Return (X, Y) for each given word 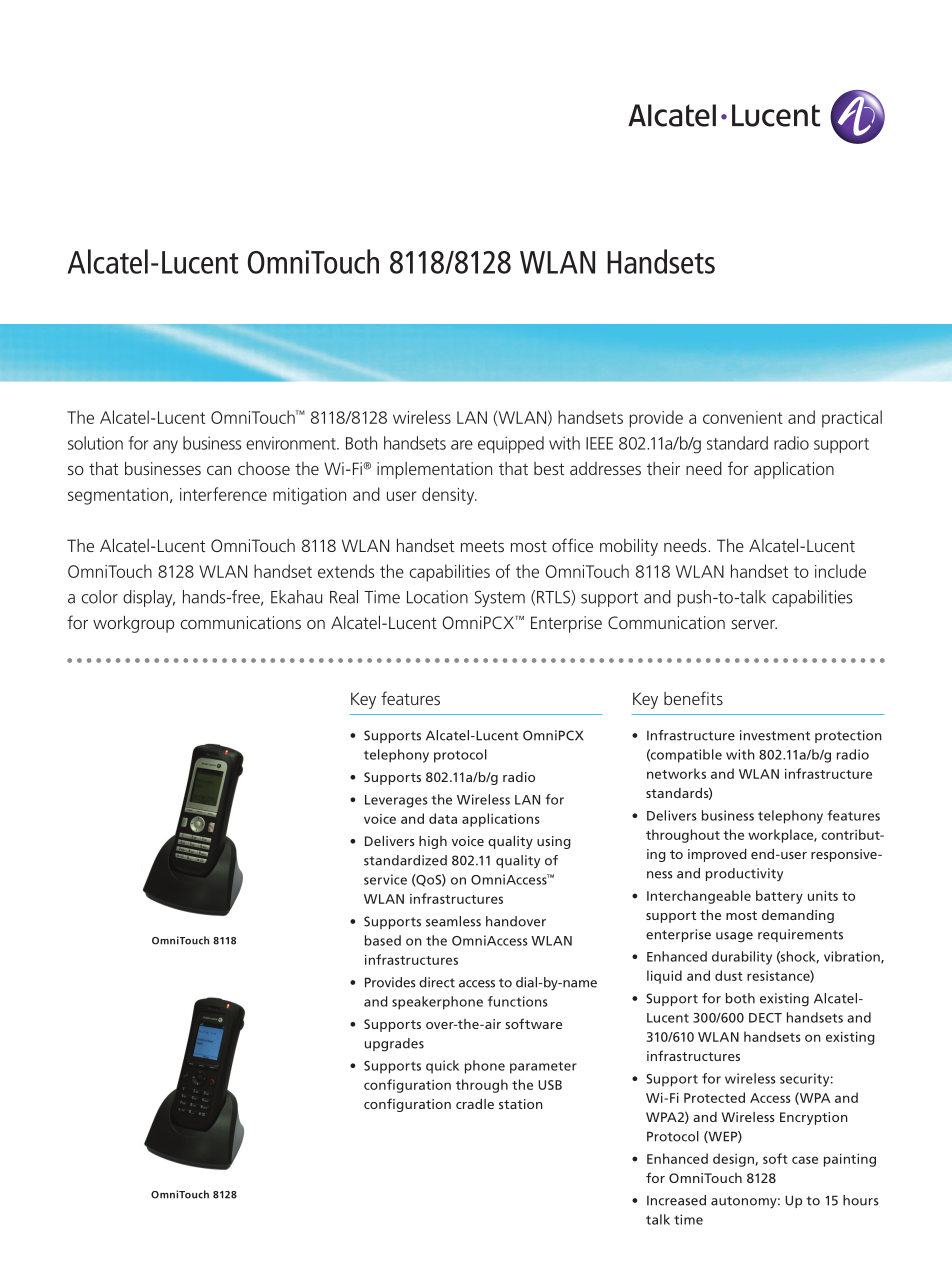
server (754, 624)
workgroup (133, 624)
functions (518, 1001)
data (443, 818)
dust (729, 975)
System (500, 598)
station (521, 1104)
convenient (743, 417)
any (165, 447)
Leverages (396, 801)
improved (717, 855)
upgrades (394, 1045)
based (383, 940)
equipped (511, 444)
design (734, 1160)
